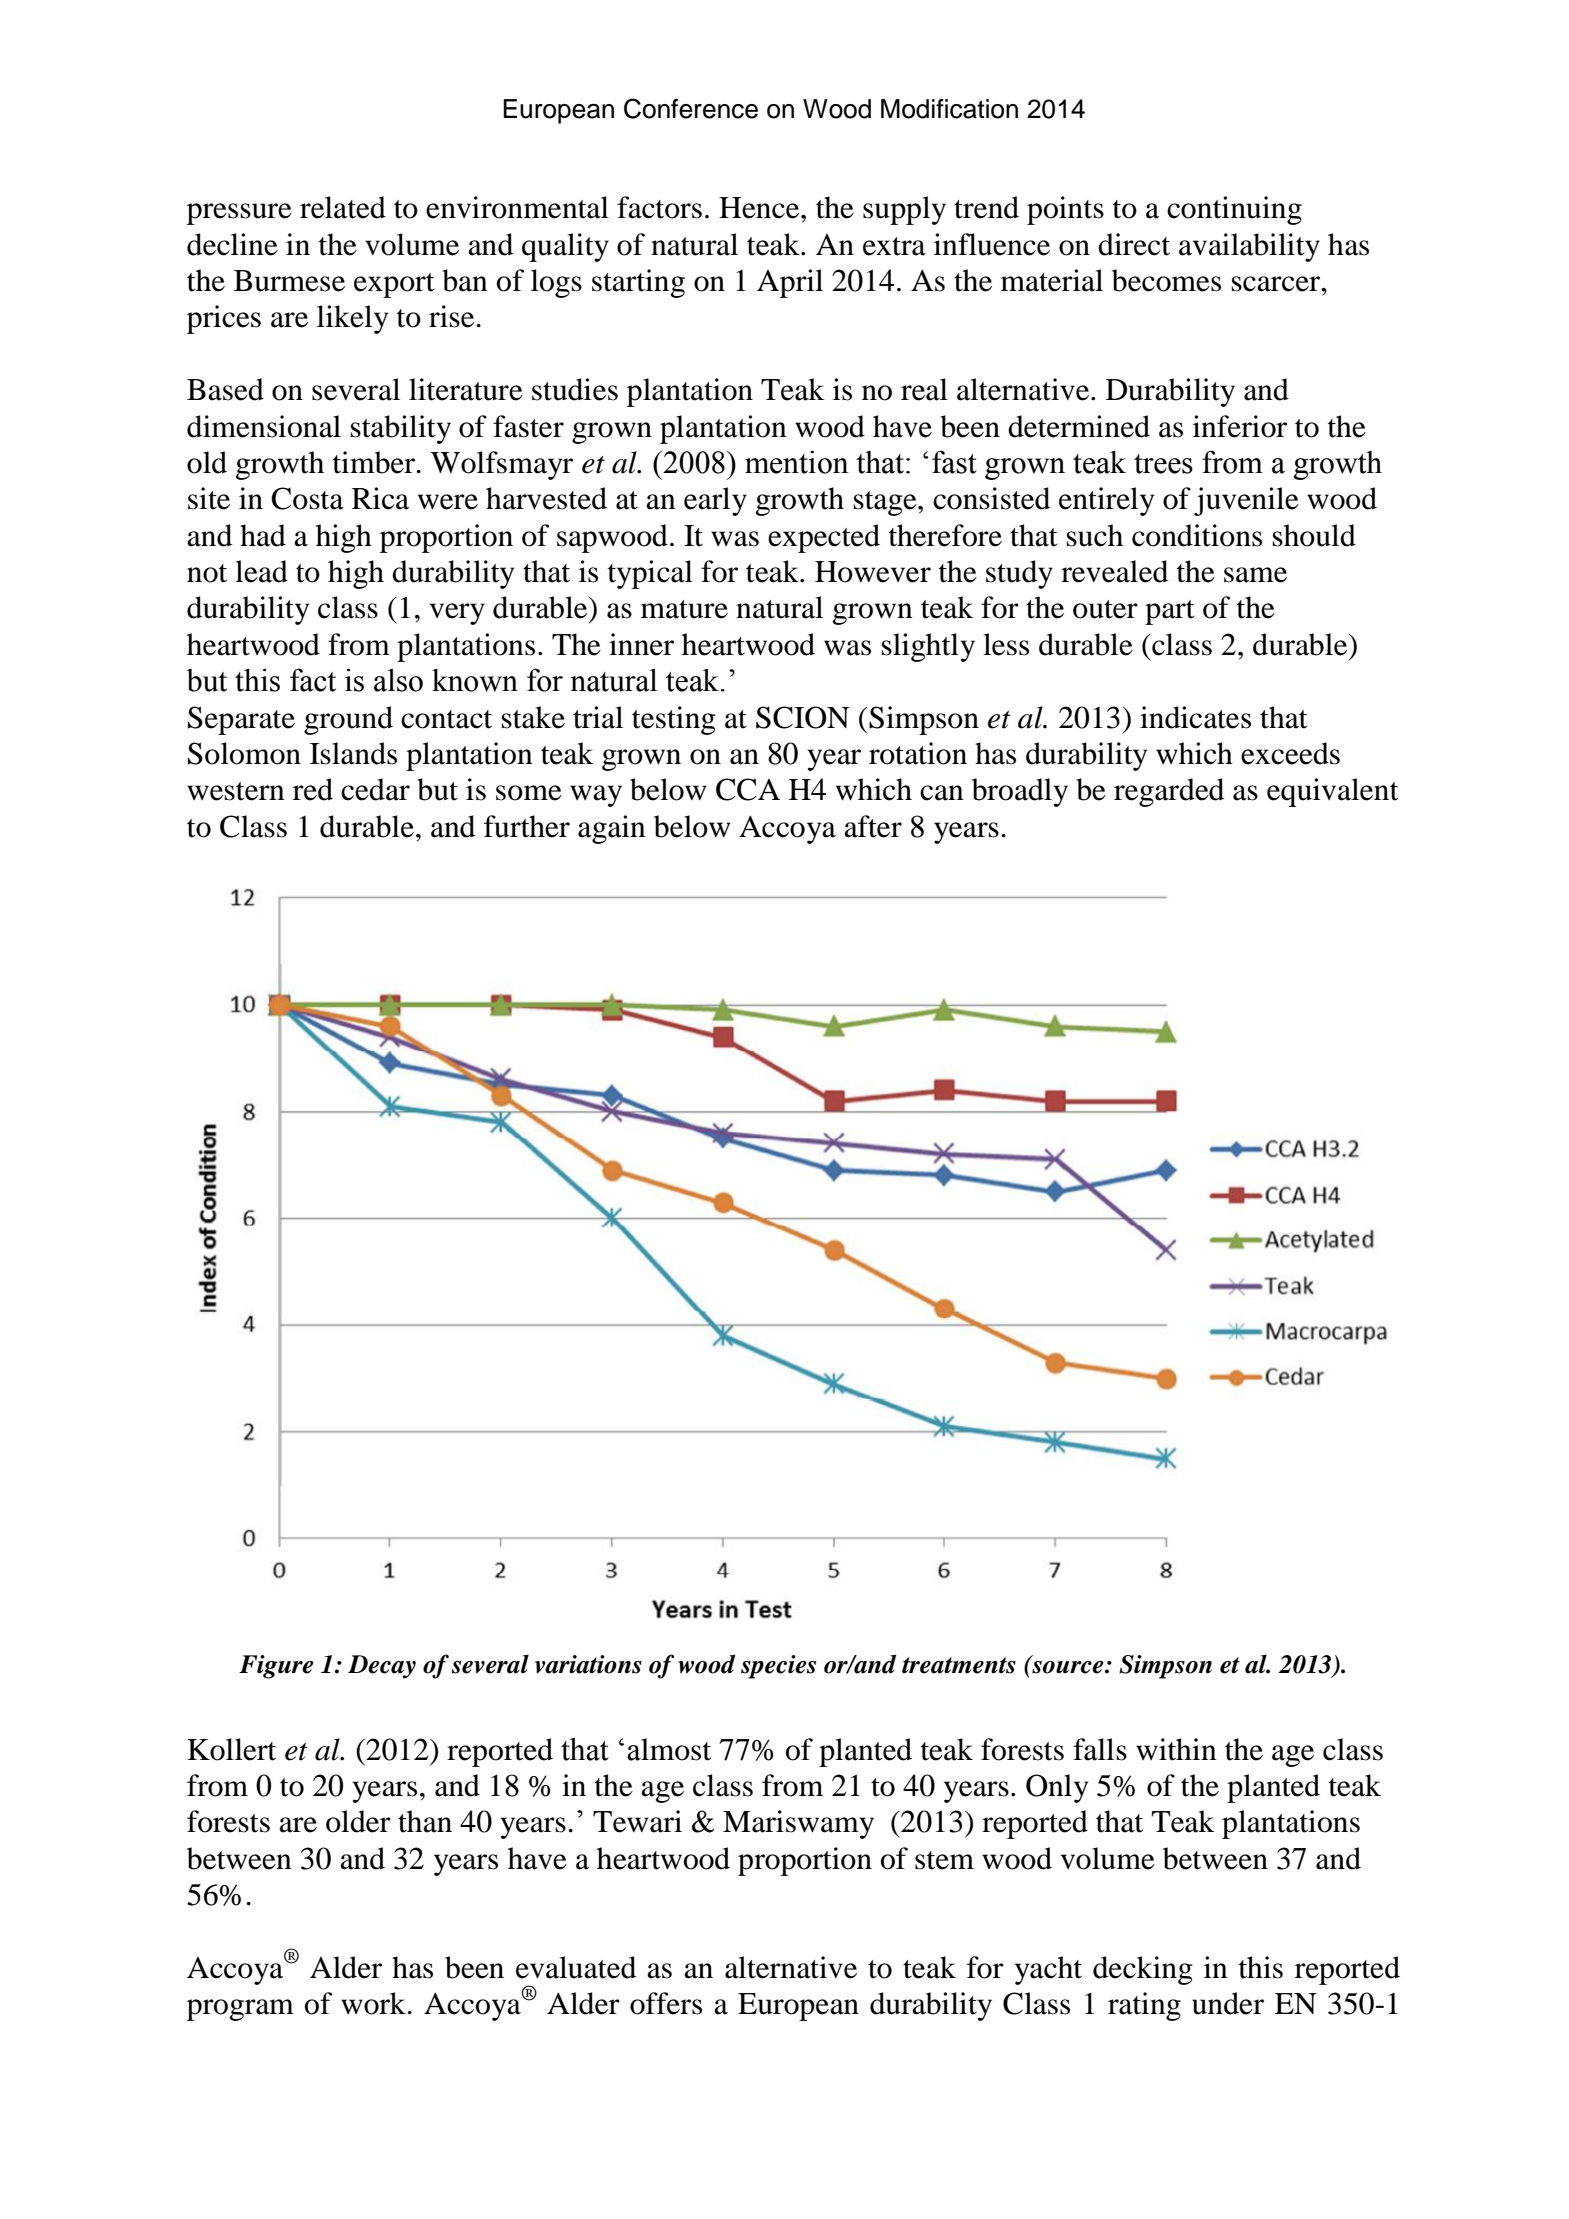  What do you see at coordinates (1169, 792) in the screenshot?
I see `regarded` at bounding box center [1169, 792].
